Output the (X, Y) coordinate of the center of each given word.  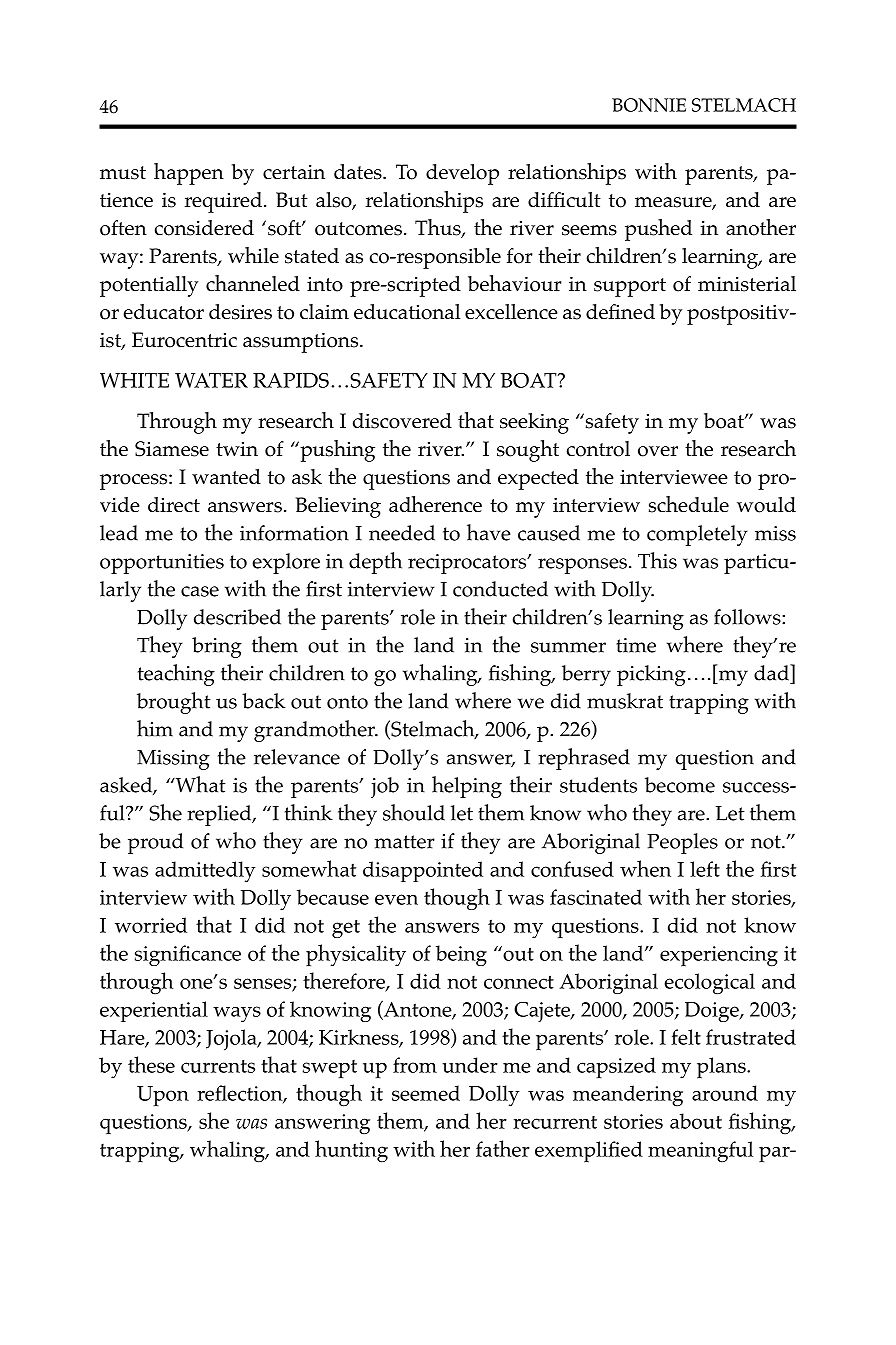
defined (620, 312)
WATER (211, 380)
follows (748, 617)
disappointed (423, 871)
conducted (500, 589)
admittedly (205, 871)
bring (217, 647)
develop (462, 174)
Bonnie (649, 105)
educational (407, 312)
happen (189, 174)
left (705, 869)
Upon (163, 1096)
